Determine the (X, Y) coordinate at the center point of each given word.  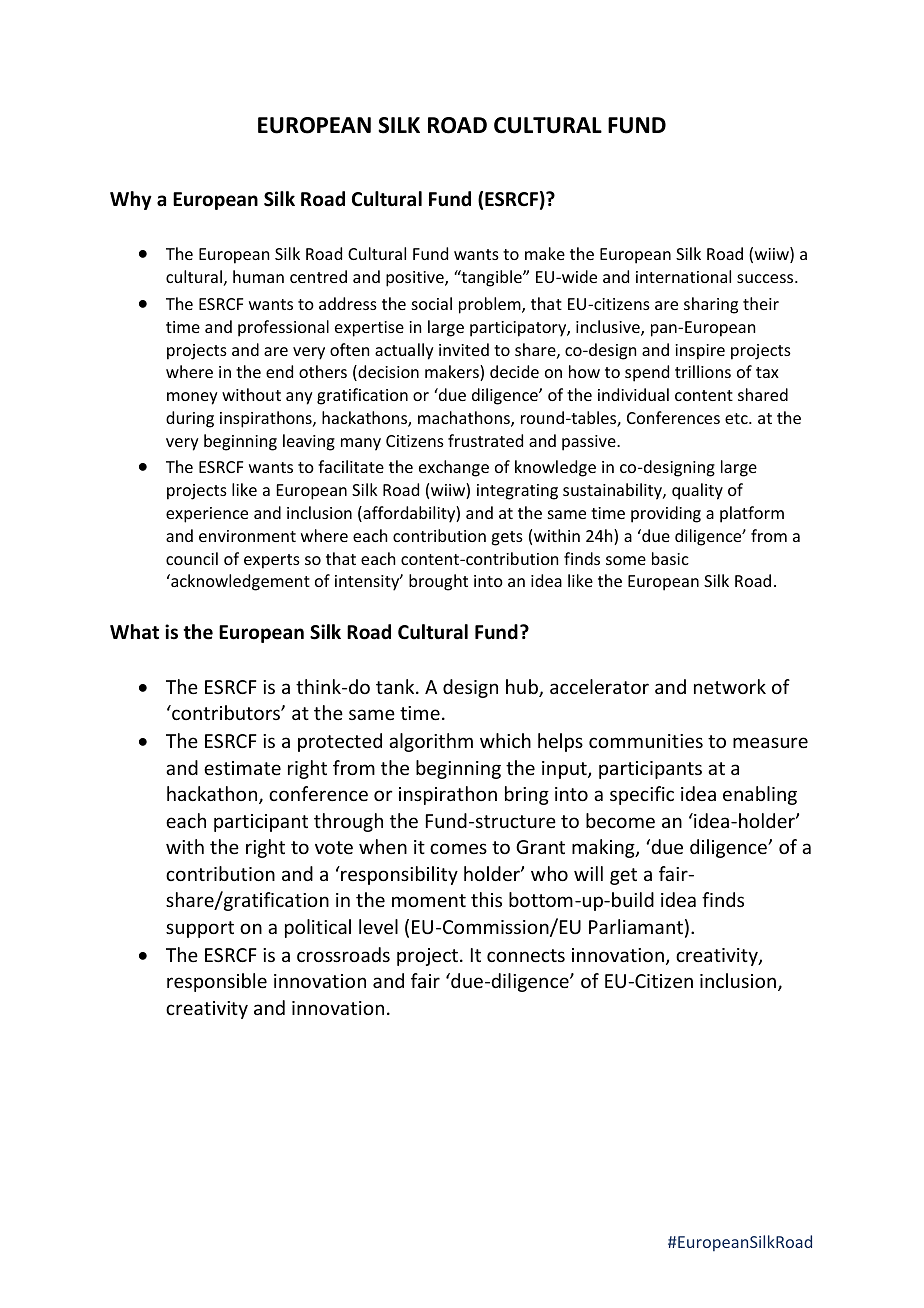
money (192, 398)
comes (458, 848)
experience (207, 515)
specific (642, 795)
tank (396, 686)
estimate (242, 768)
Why (131, 200)
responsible (217, 982)
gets (507, 538)
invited (464, 349)
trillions (703, 371)
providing (666, 514)
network (730, 686)
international (683, 276)
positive (416, 279)
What (134, 632)
